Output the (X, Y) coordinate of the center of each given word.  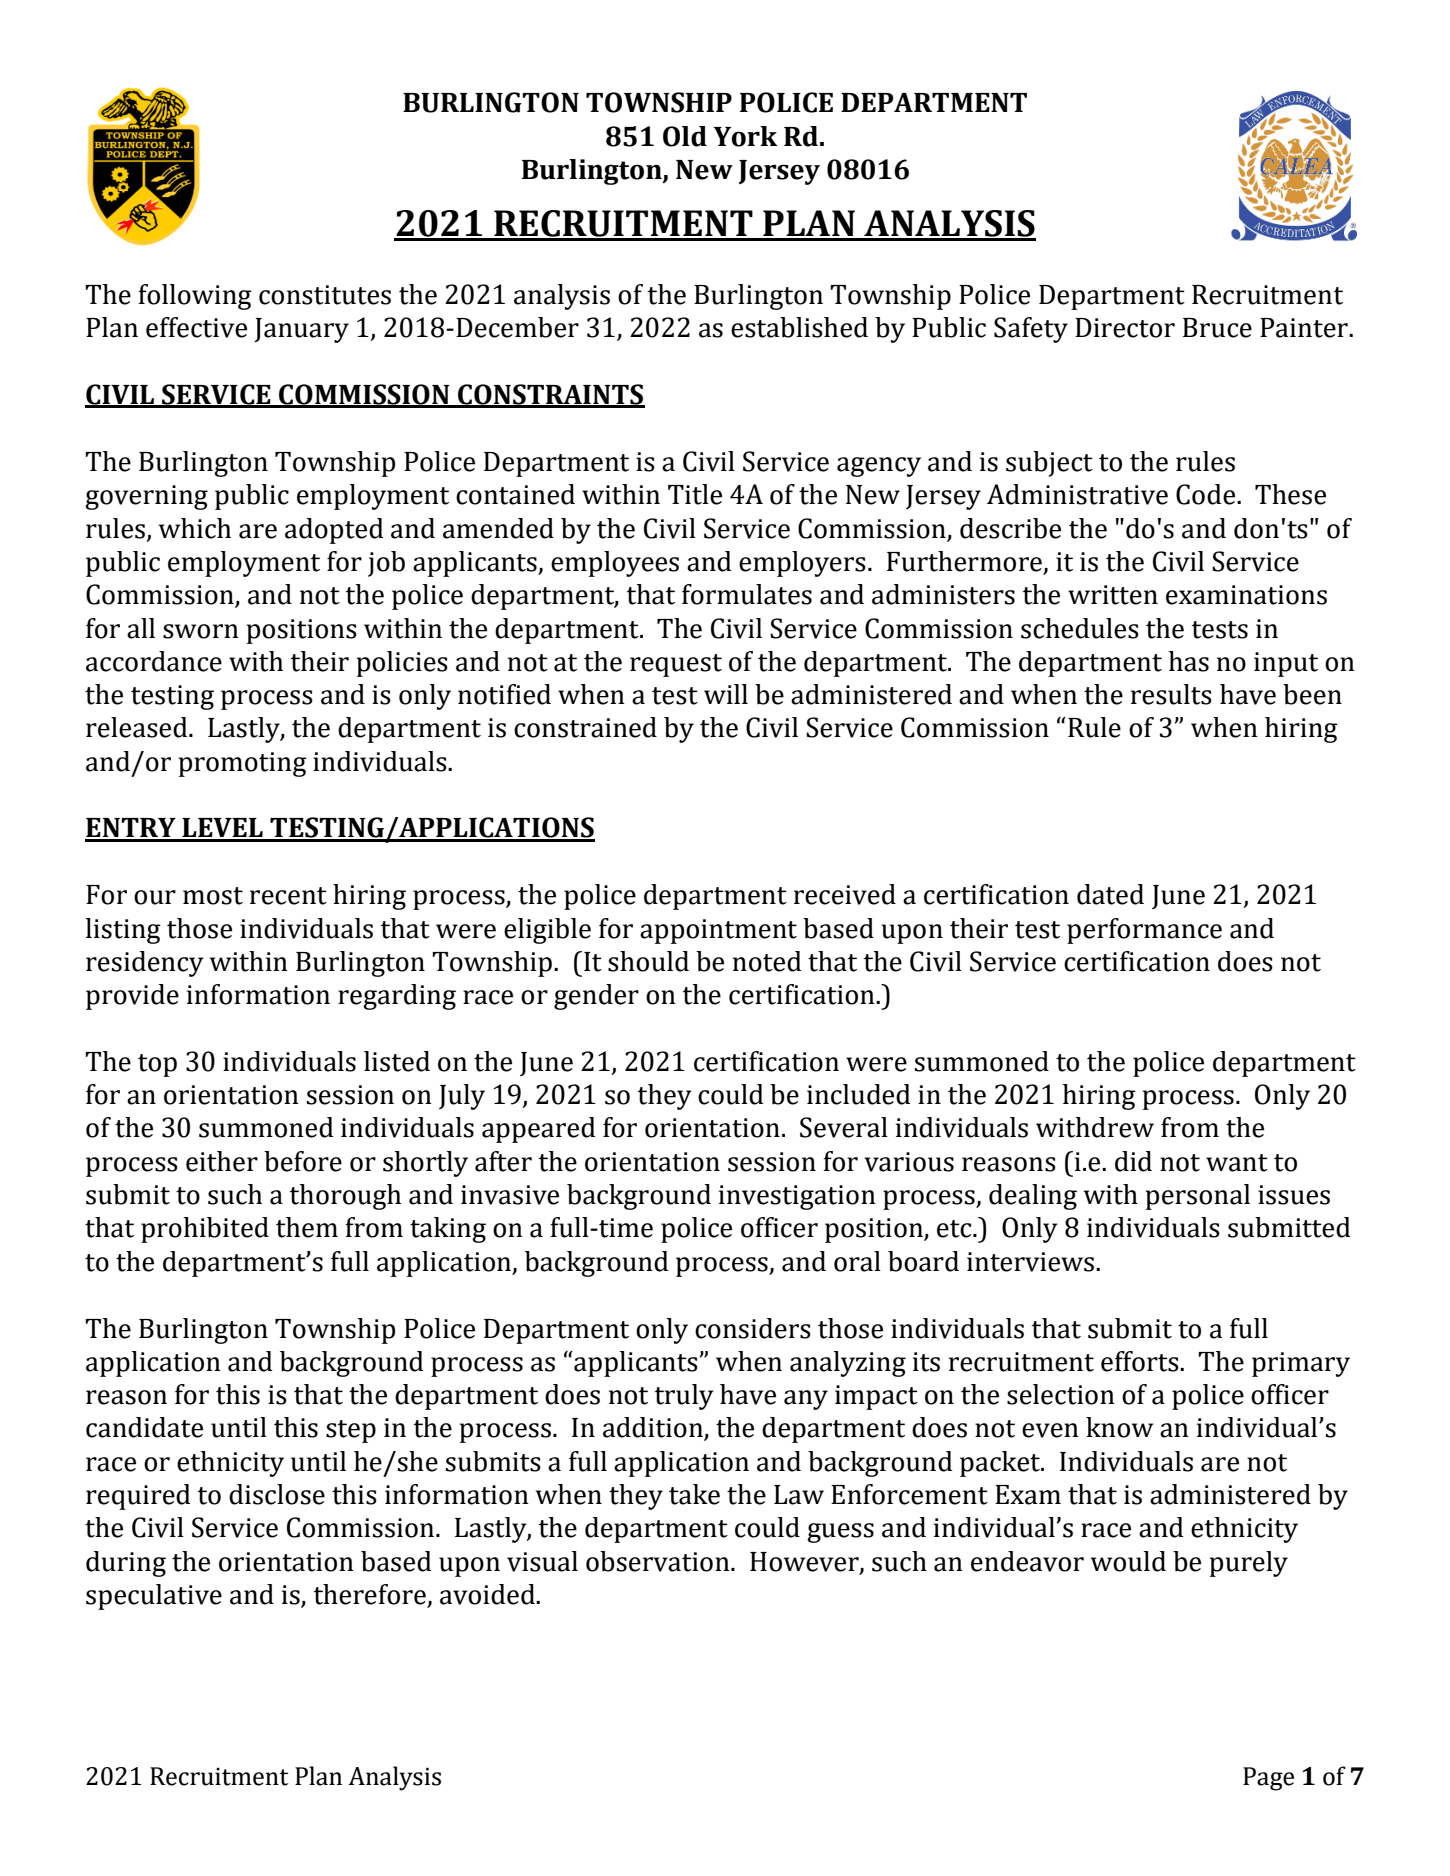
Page (1268, 1779)
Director (1125, 328)
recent (288, 896)
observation (659, 1561)
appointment (718, 931)
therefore (371, 1595)
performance (1144, 931)
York (746, 136)
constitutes (325, 295)
